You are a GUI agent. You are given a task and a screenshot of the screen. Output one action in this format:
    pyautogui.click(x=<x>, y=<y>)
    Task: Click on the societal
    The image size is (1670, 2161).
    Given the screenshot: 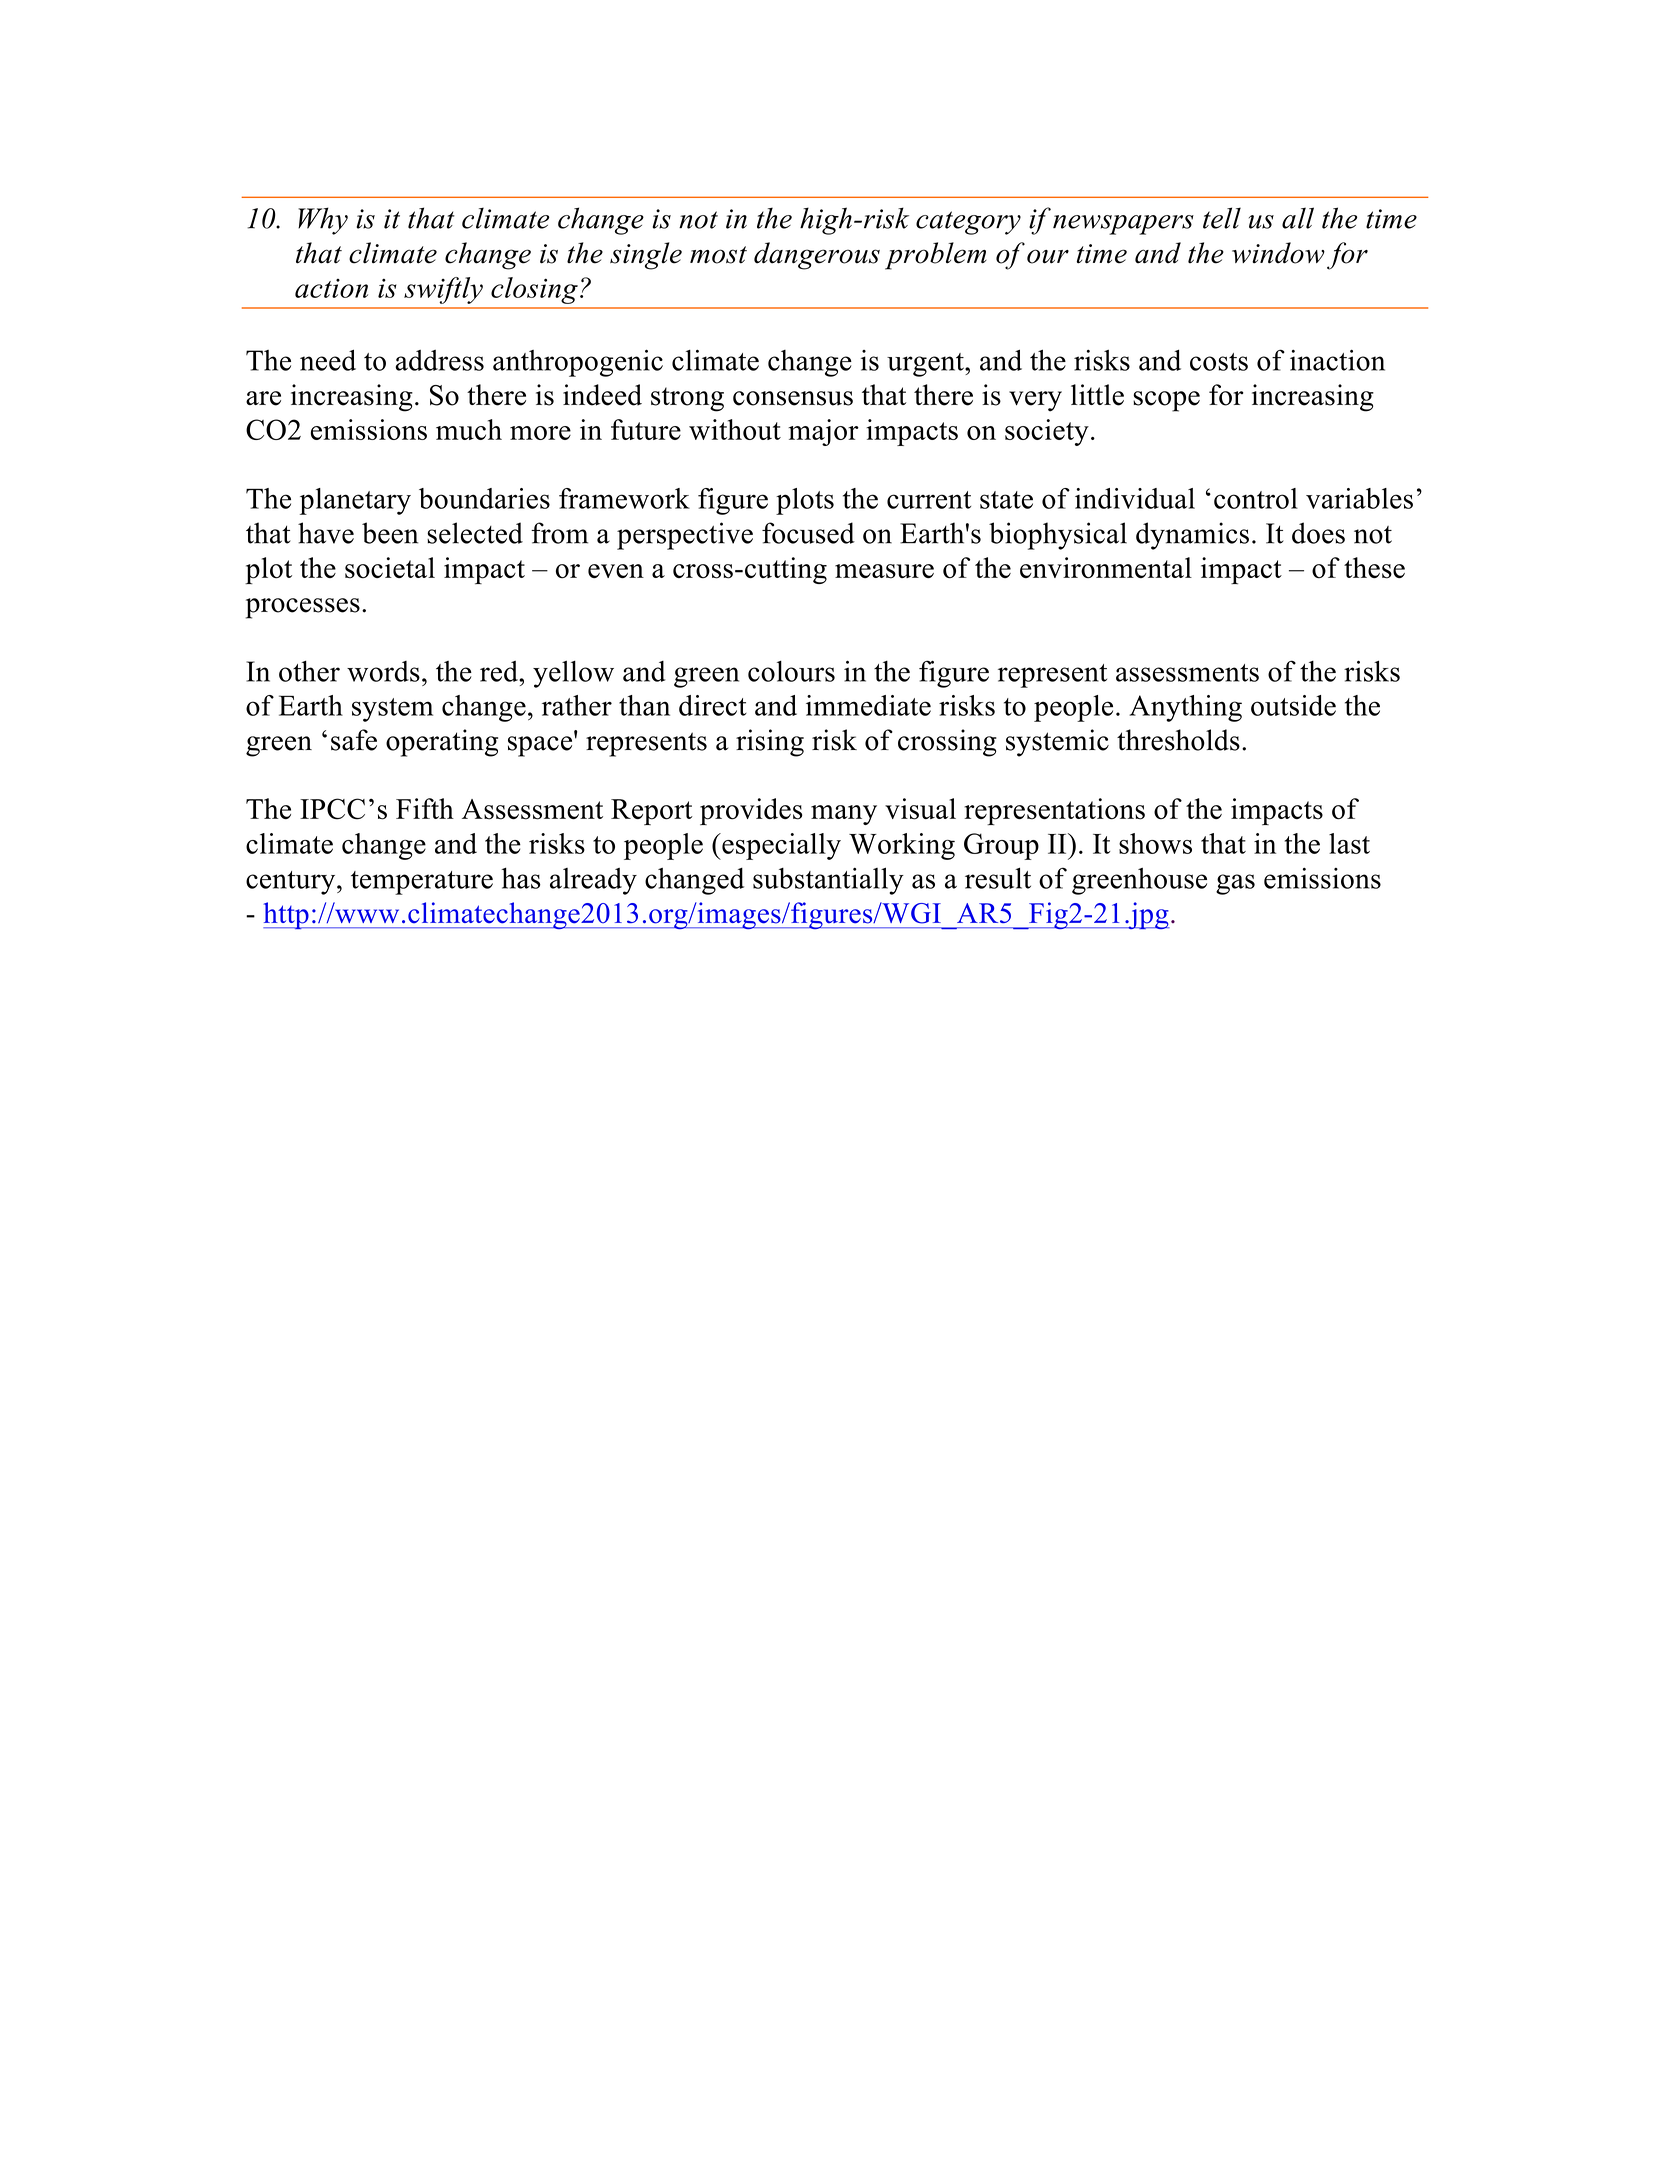 What is the action you would take?
    pyautogui.click(x=390, y=568)
